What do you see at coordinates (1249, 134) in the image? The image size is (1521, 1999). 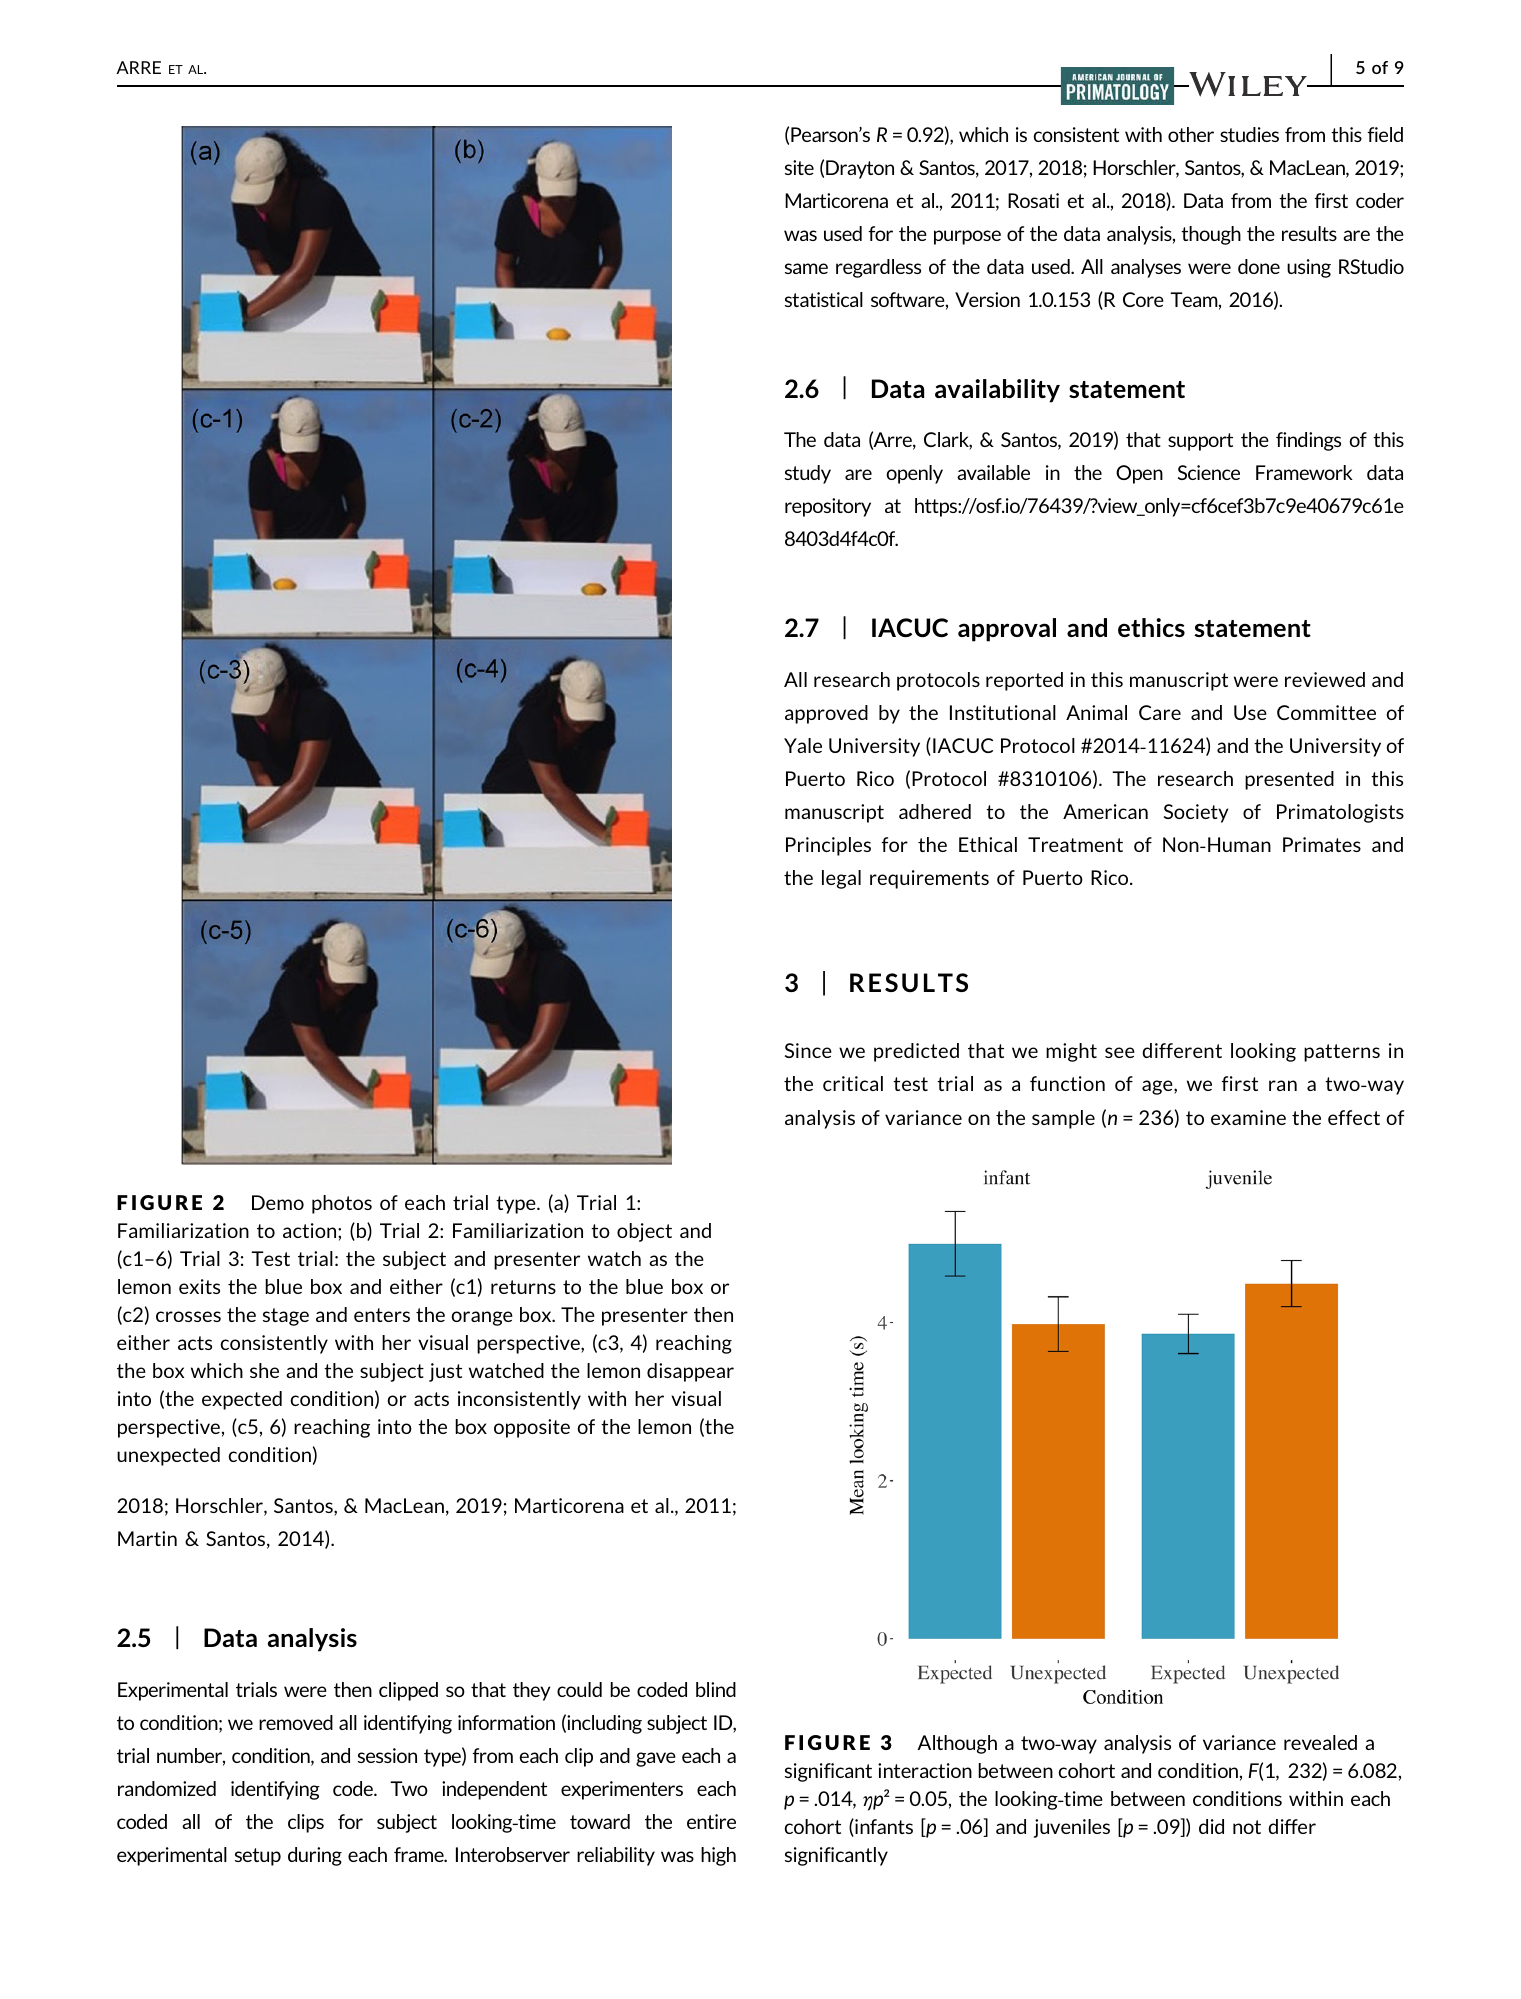 I see `studies` at bounding box center [1249, 134].
